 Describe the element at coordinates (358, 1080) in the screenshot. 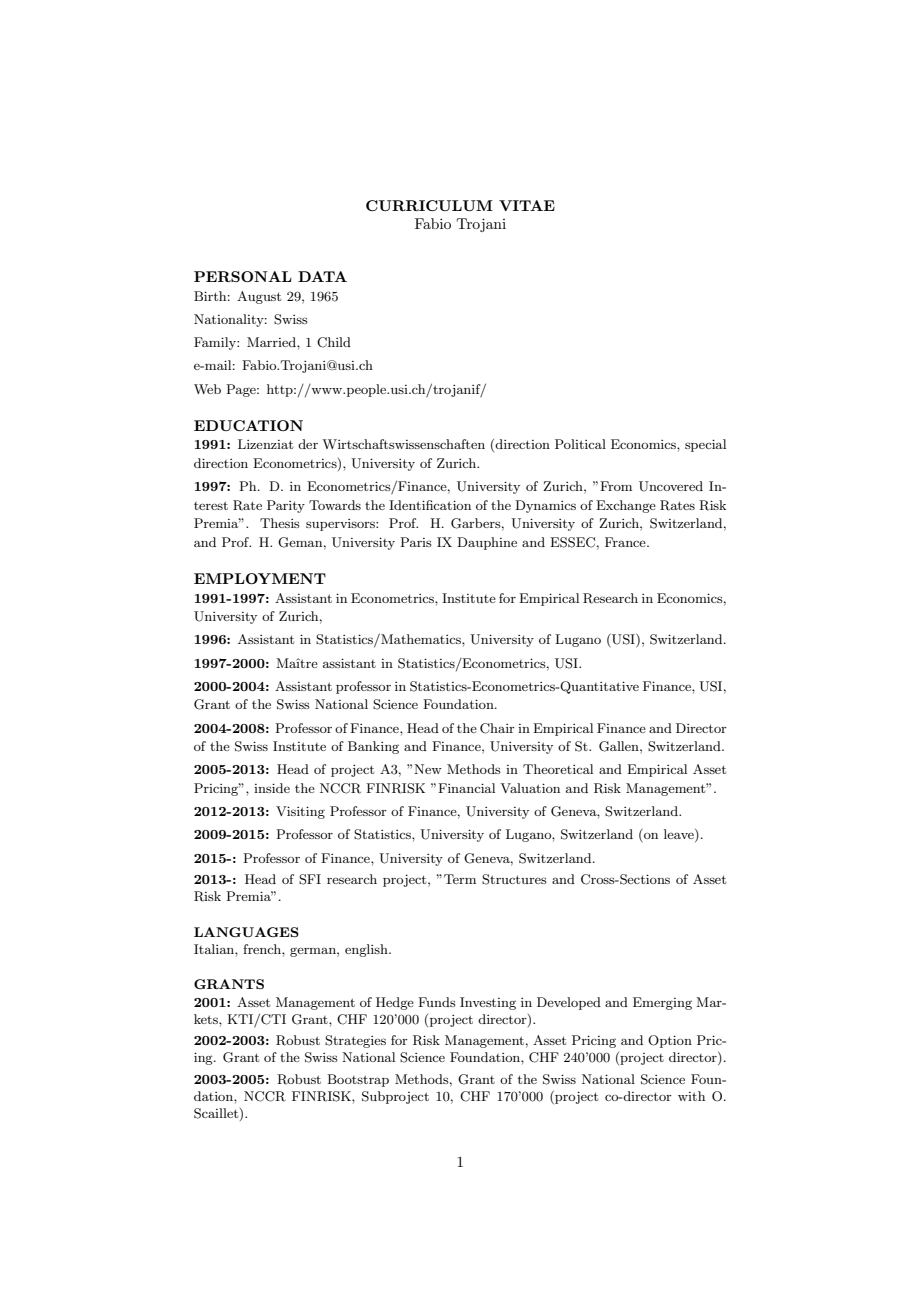

I see `Bootstrap` at that location.
